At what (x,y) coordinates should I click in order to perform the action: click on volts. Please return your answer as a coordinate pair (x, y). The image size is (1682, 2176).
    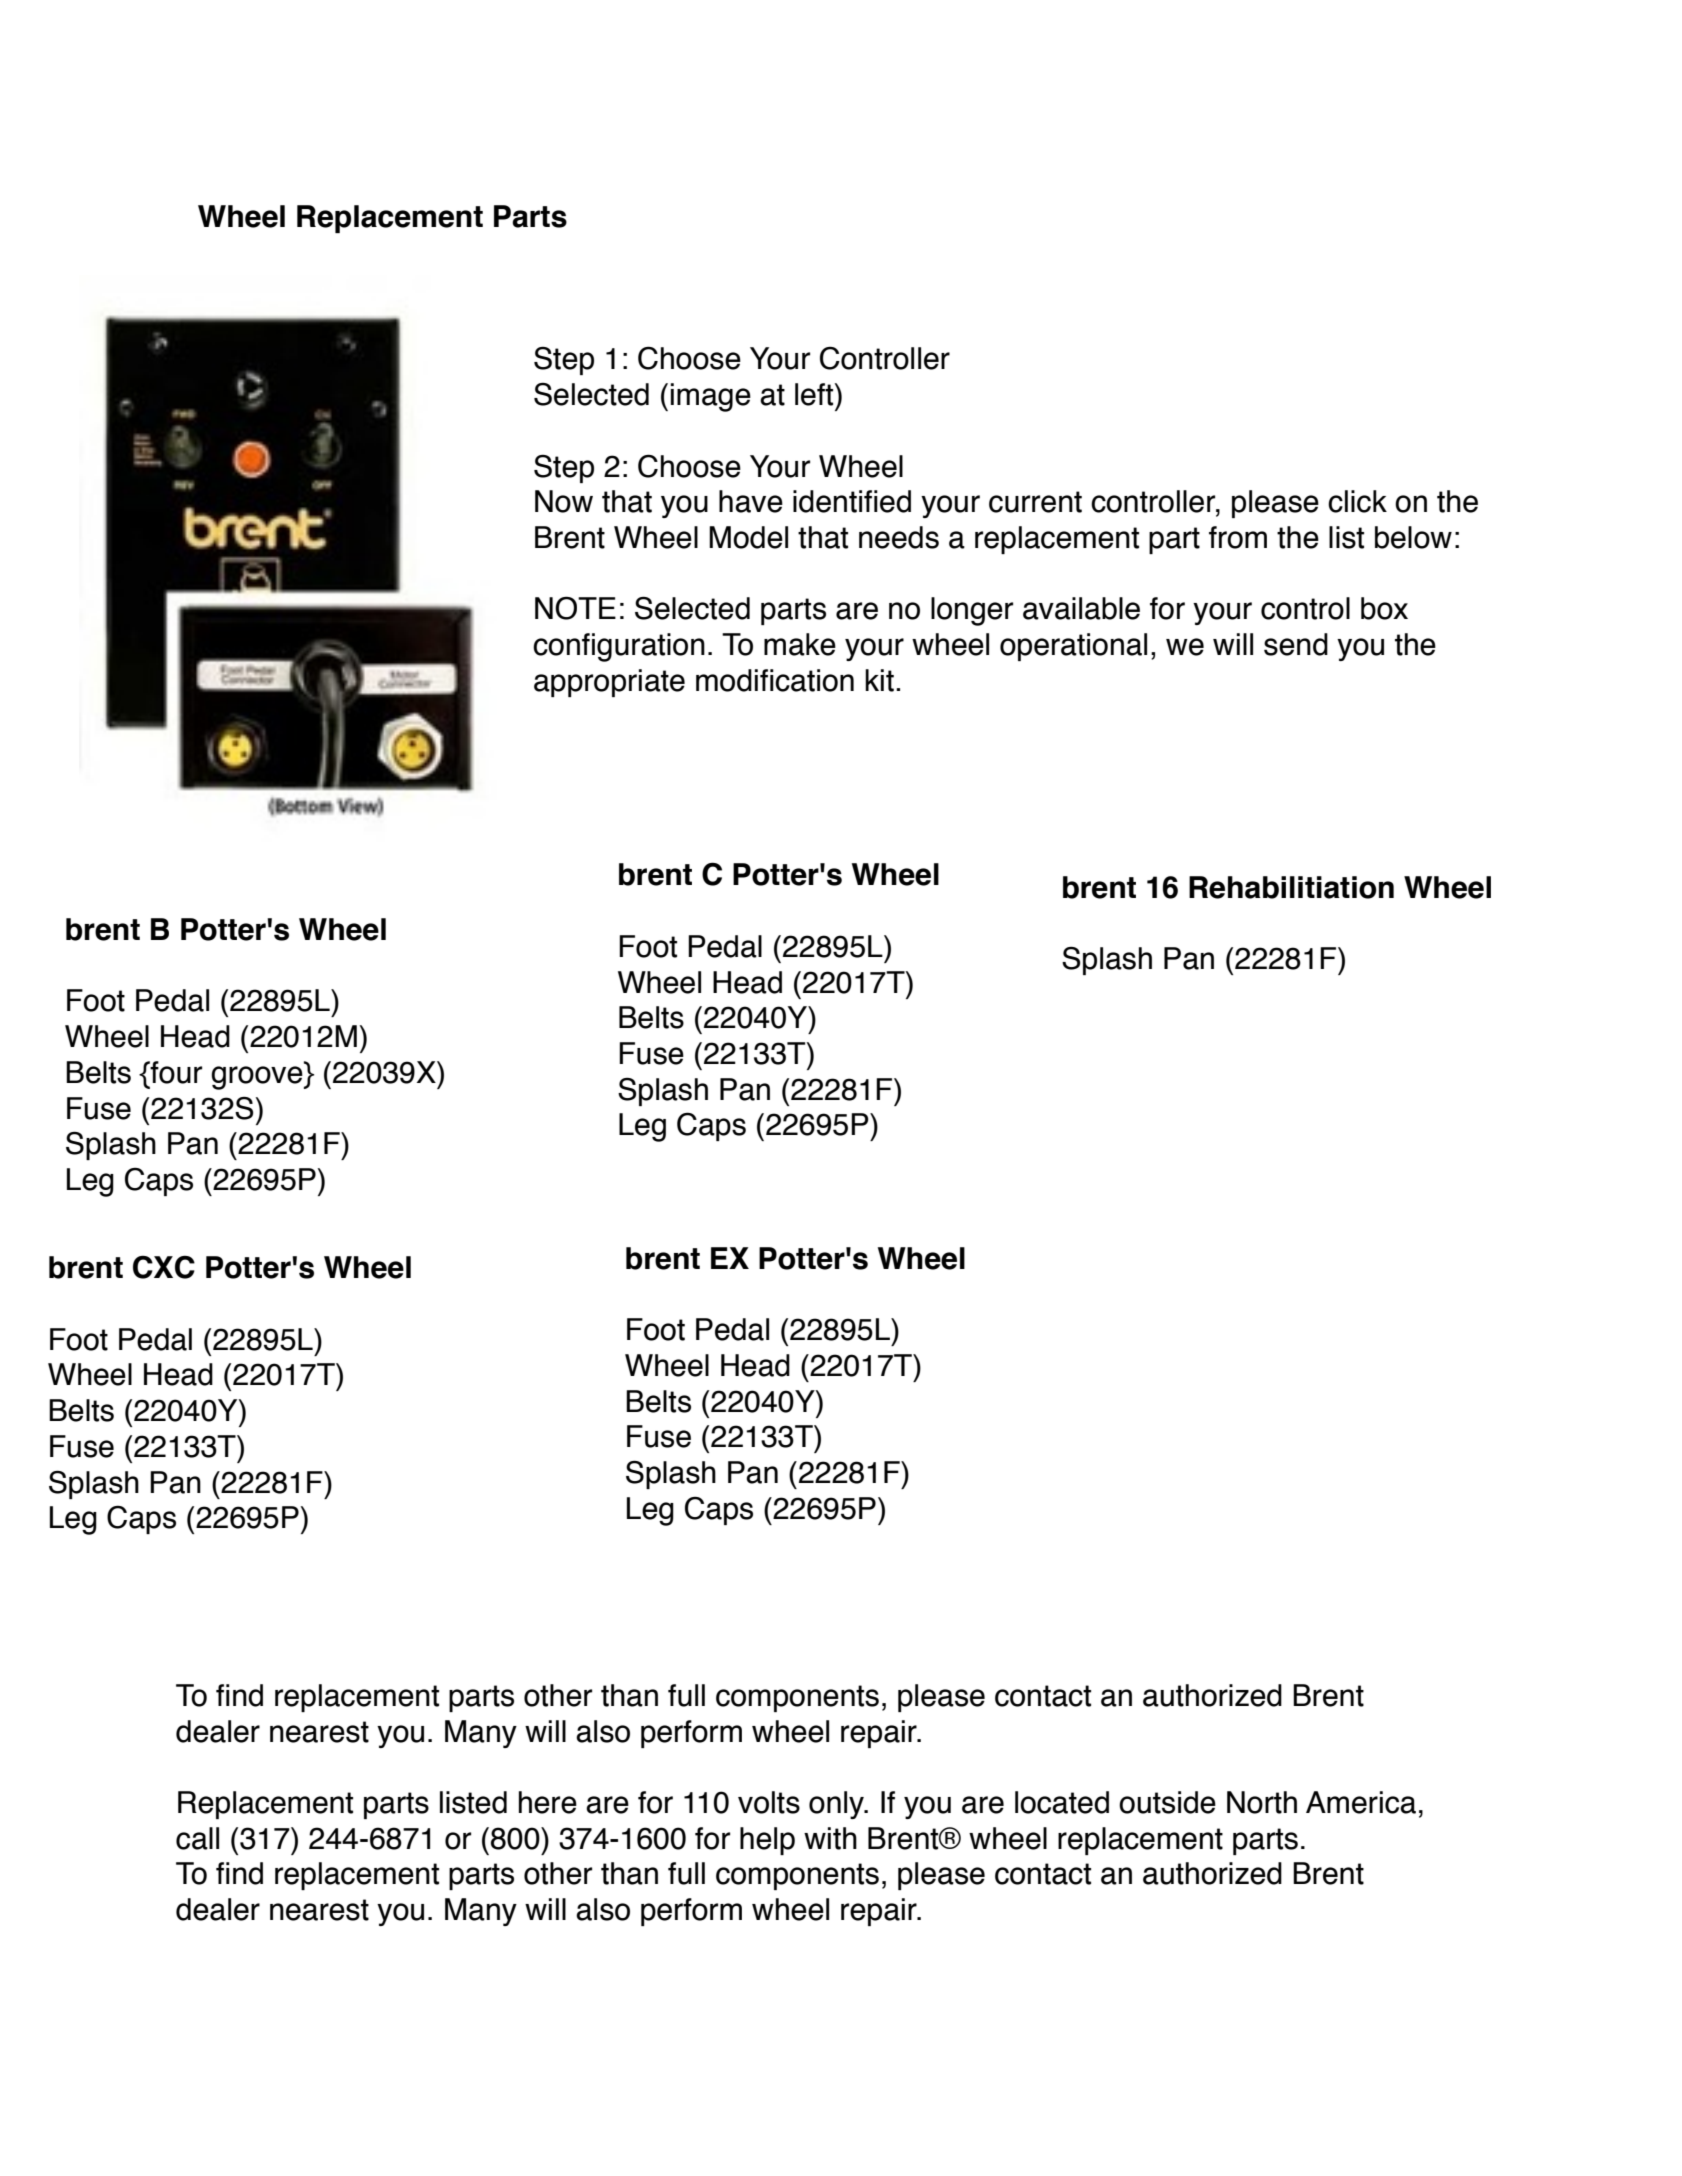
    Looking at the image, I should click on (769, 1802).
